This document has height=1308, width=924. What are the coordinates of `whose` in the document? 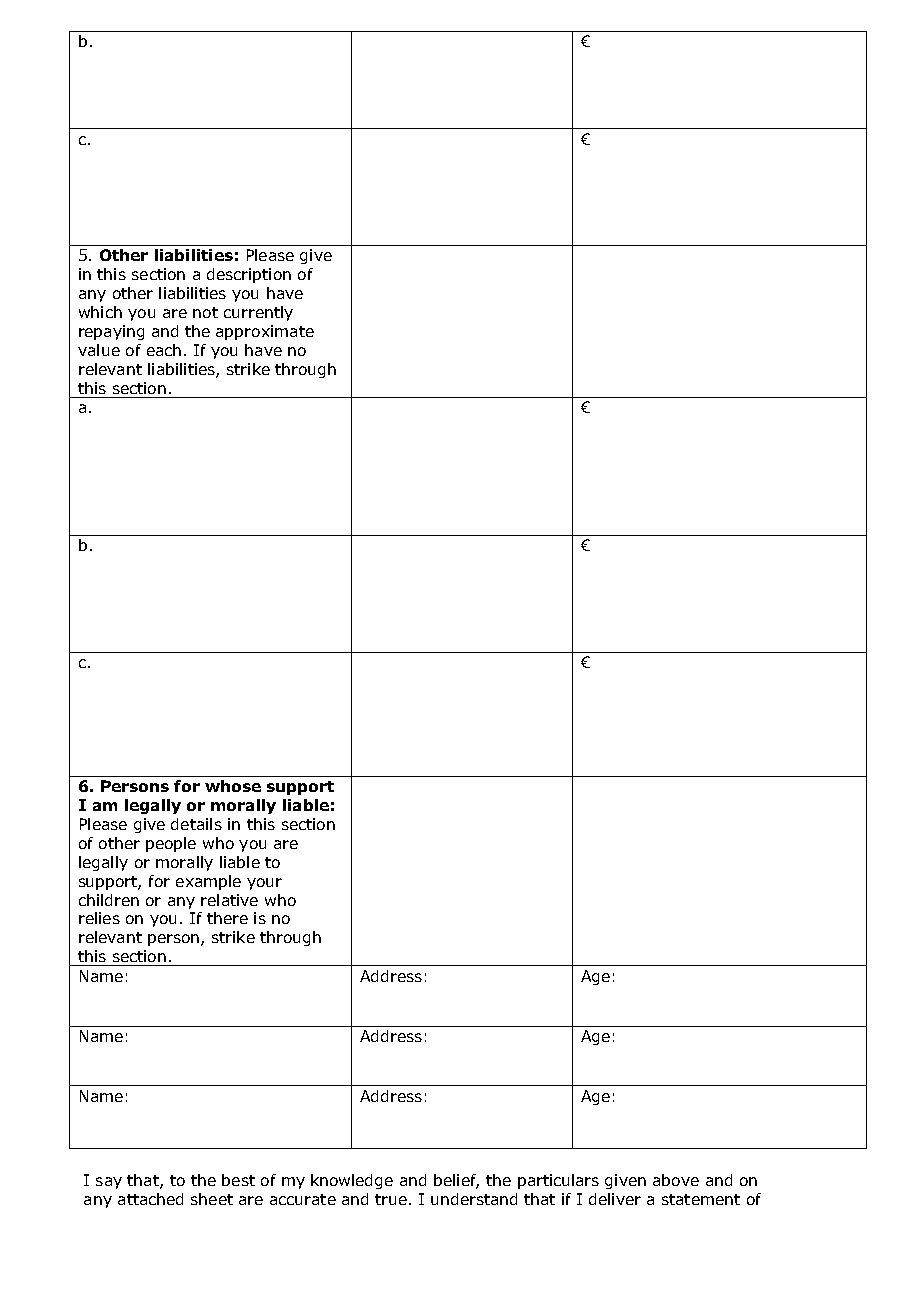 It's located at (233, 786).
